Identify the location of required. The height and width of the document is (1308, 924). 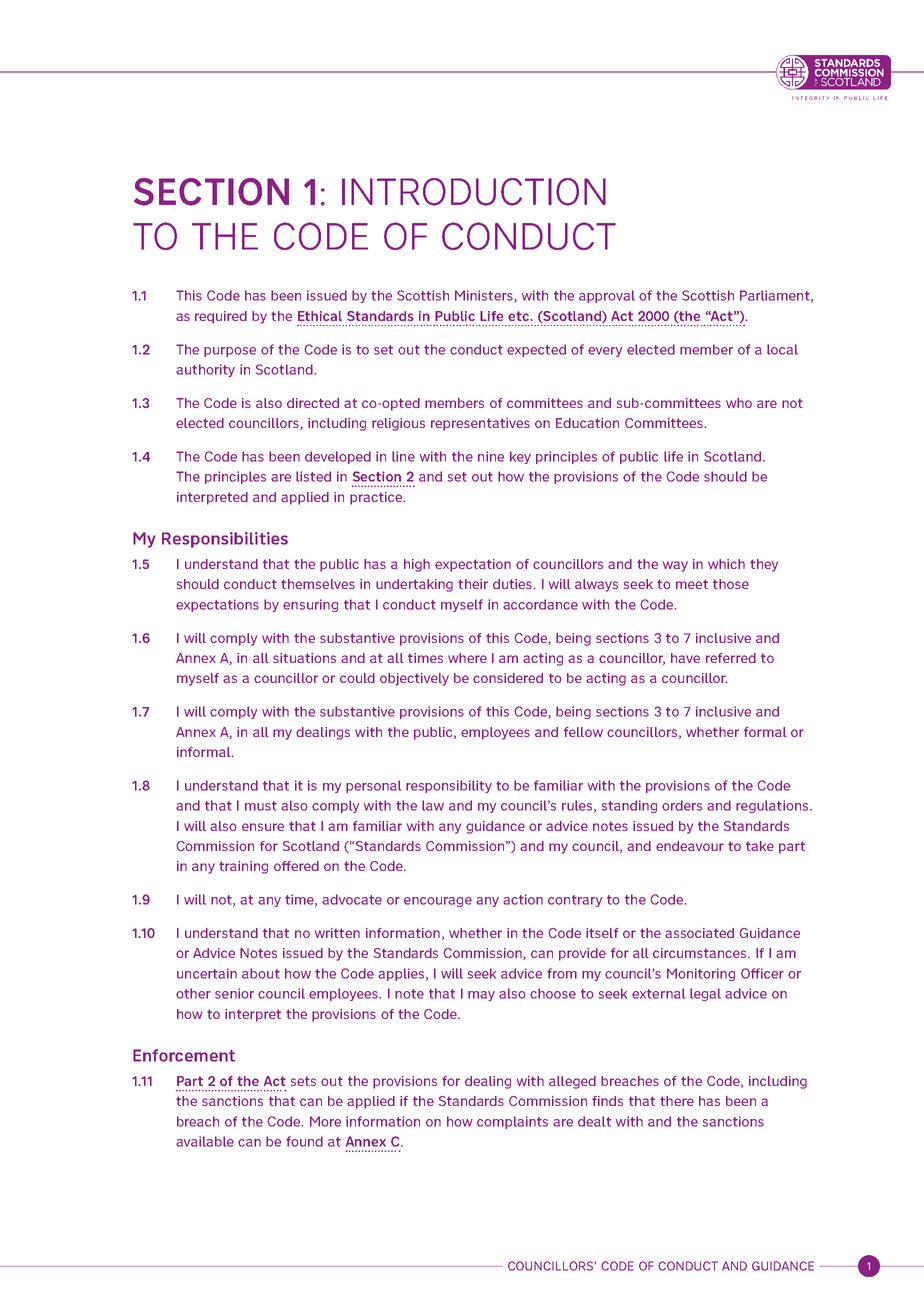
(221, 317).
